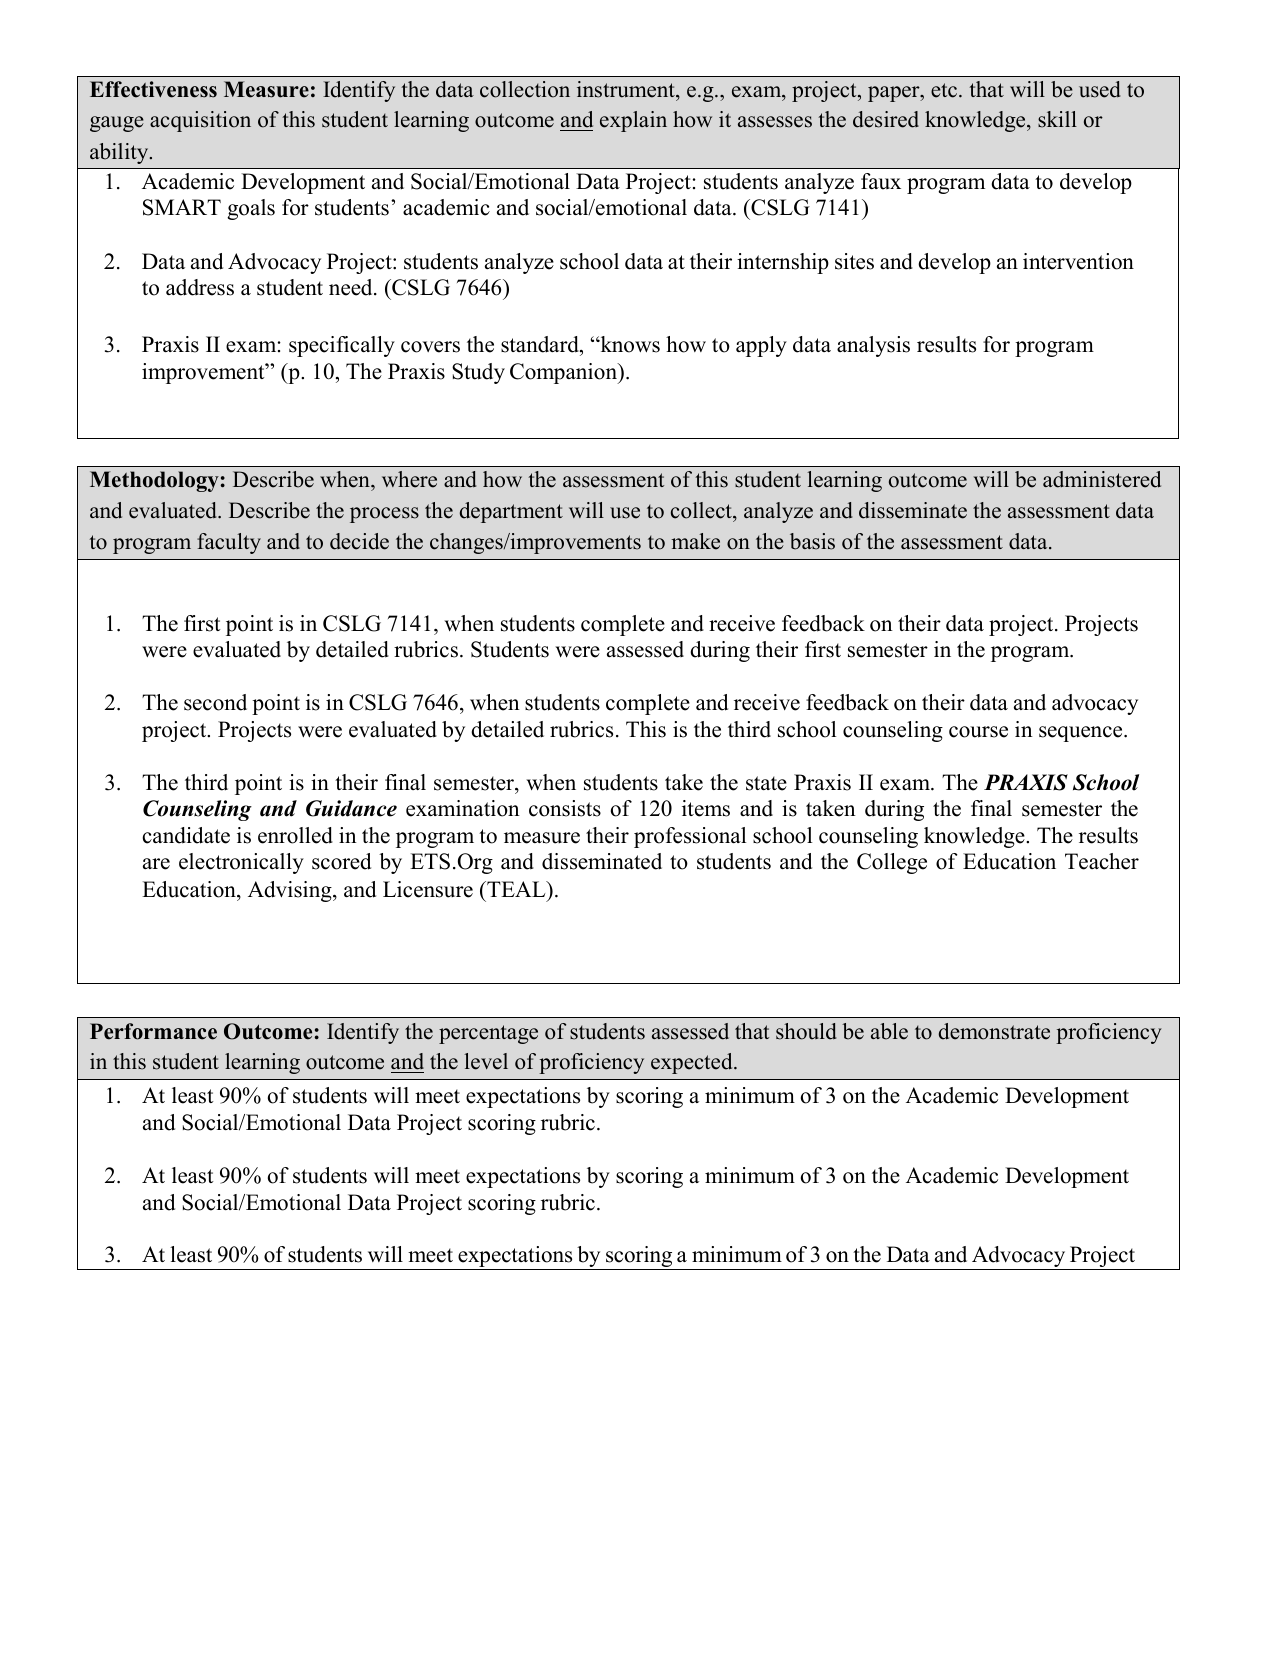 The image size is (1283, 1661). I want to click on Study, so click(478, 373).
